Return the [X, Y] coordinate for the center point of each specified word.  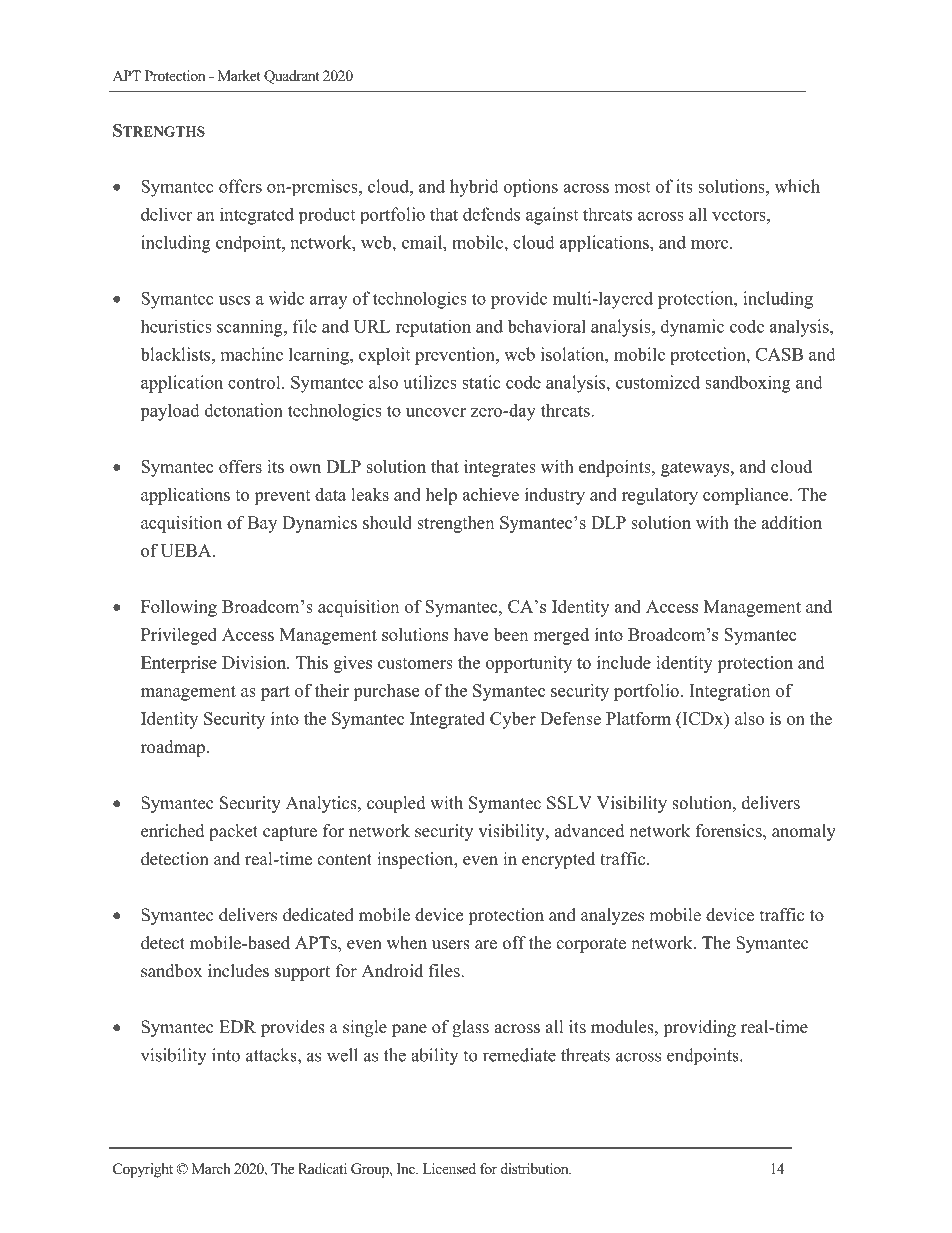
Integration [729, 692]
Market [239, 75]
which [797, 186]
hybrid [474, 188]
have [471, 634]
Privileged [179, 636]
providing [699, 1028]
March [211, 1168]
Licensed [449, 1168]
